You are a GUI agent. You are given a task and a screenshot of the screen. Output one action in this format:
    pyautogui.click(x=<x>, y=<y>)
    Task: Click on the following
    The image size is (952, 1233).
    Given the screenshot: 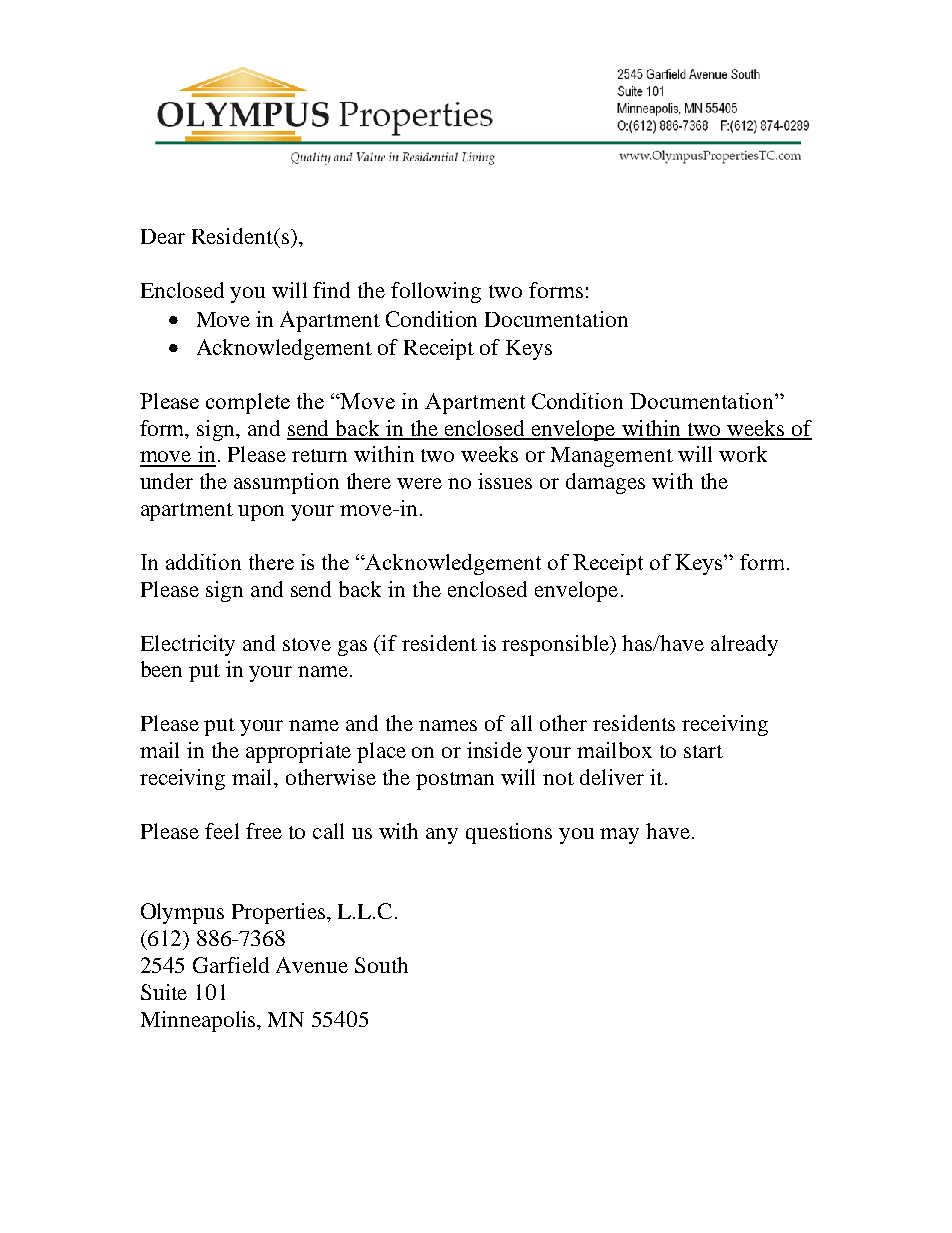 What is the action you would take?
    pyautogui.click(x=436, y=292)
